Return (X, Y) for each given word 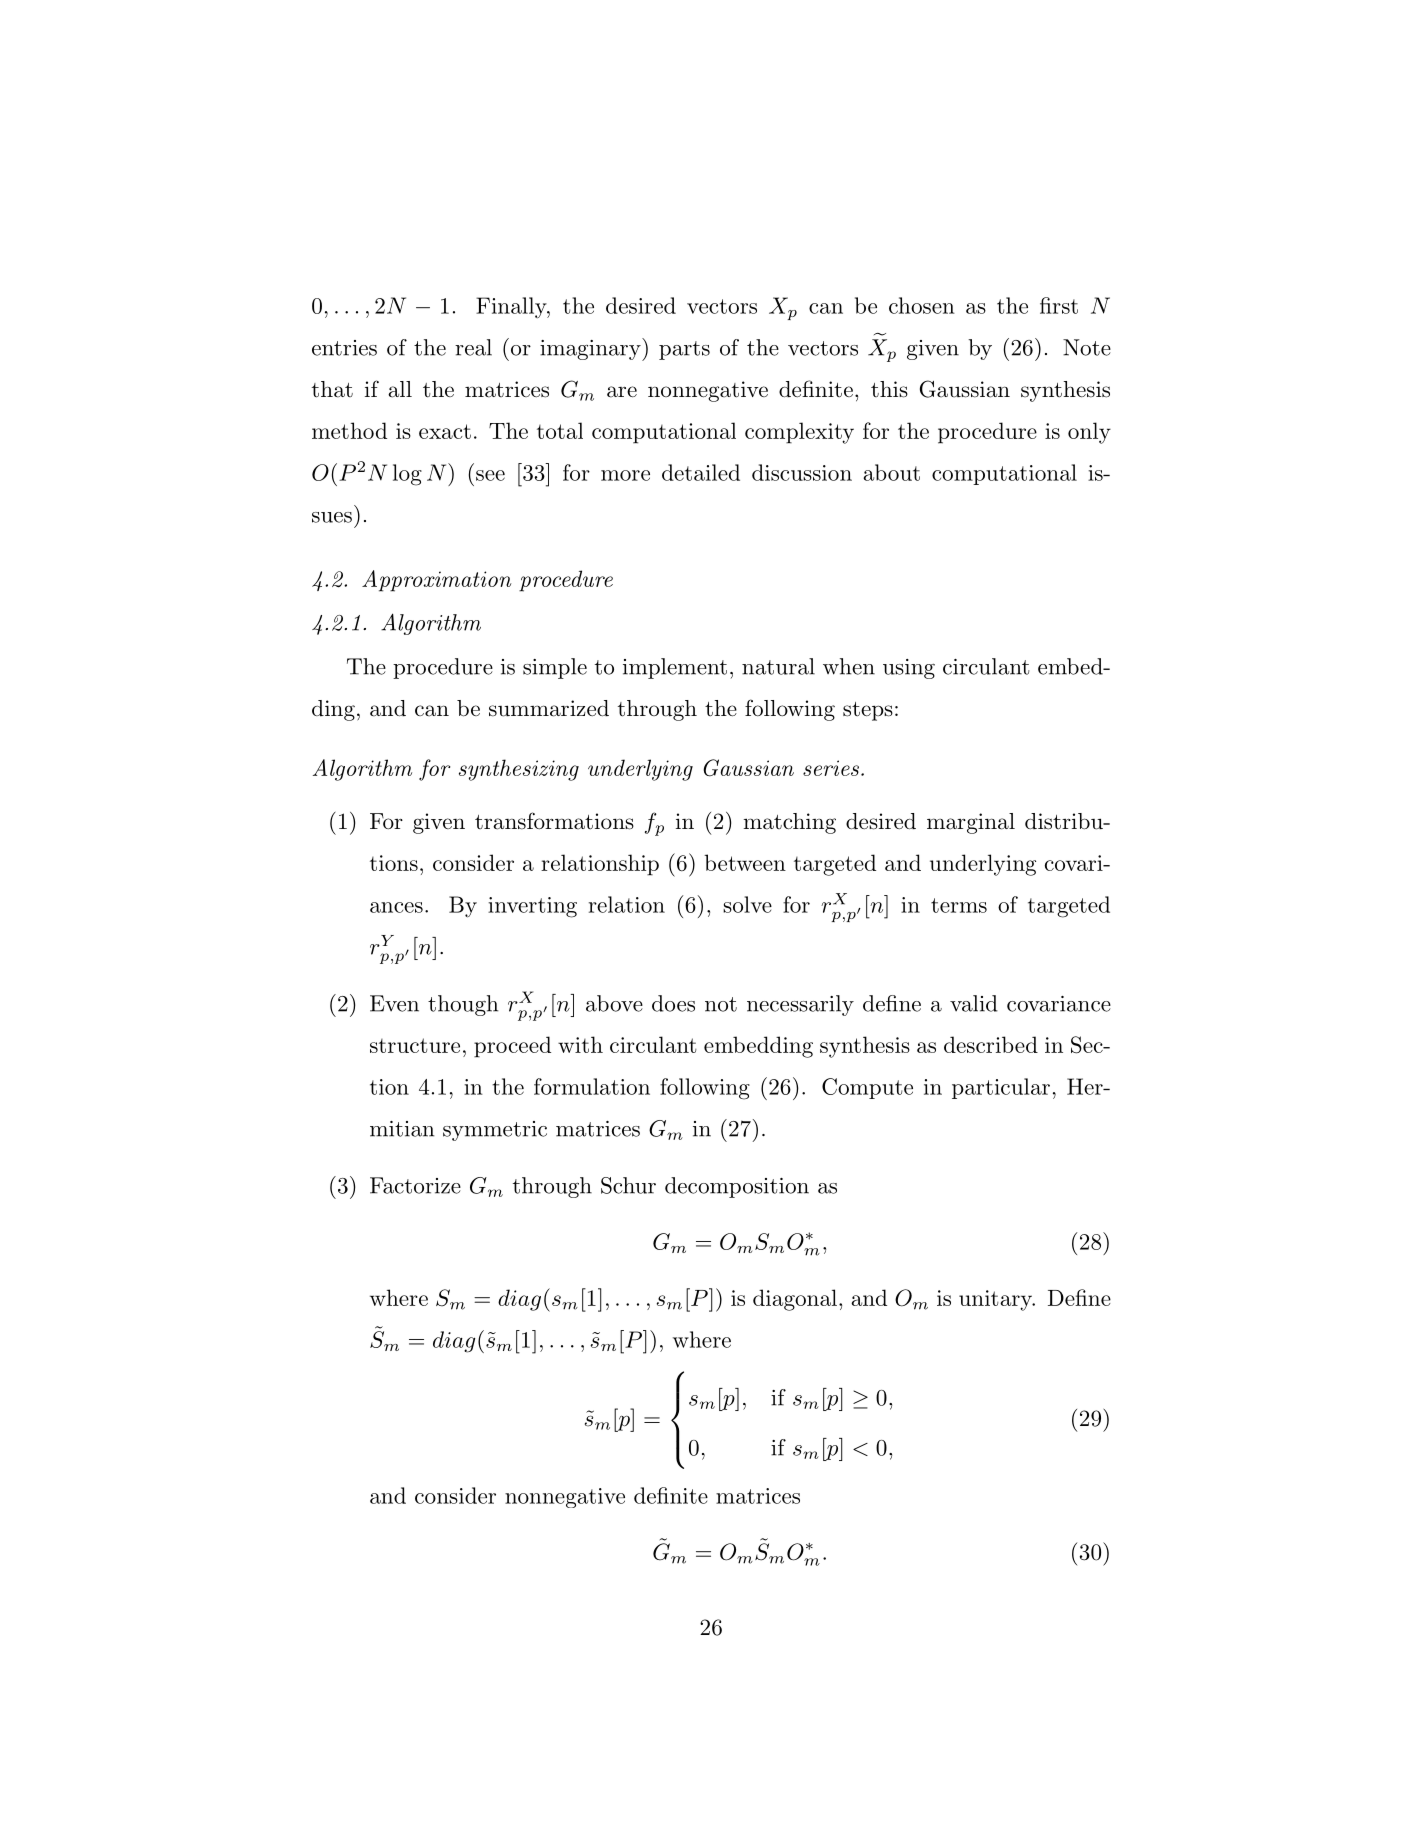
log (407, 475)
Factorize (415, 1185)
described (991, 1044)
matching (789, 823)
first (1059, 305)
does (673, 1003)
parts (684, 350)
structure (415, 1045)
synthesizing (519, 770)
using (909, 669)
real (473, 347)
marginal (971, 823)
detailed (701, 472)
